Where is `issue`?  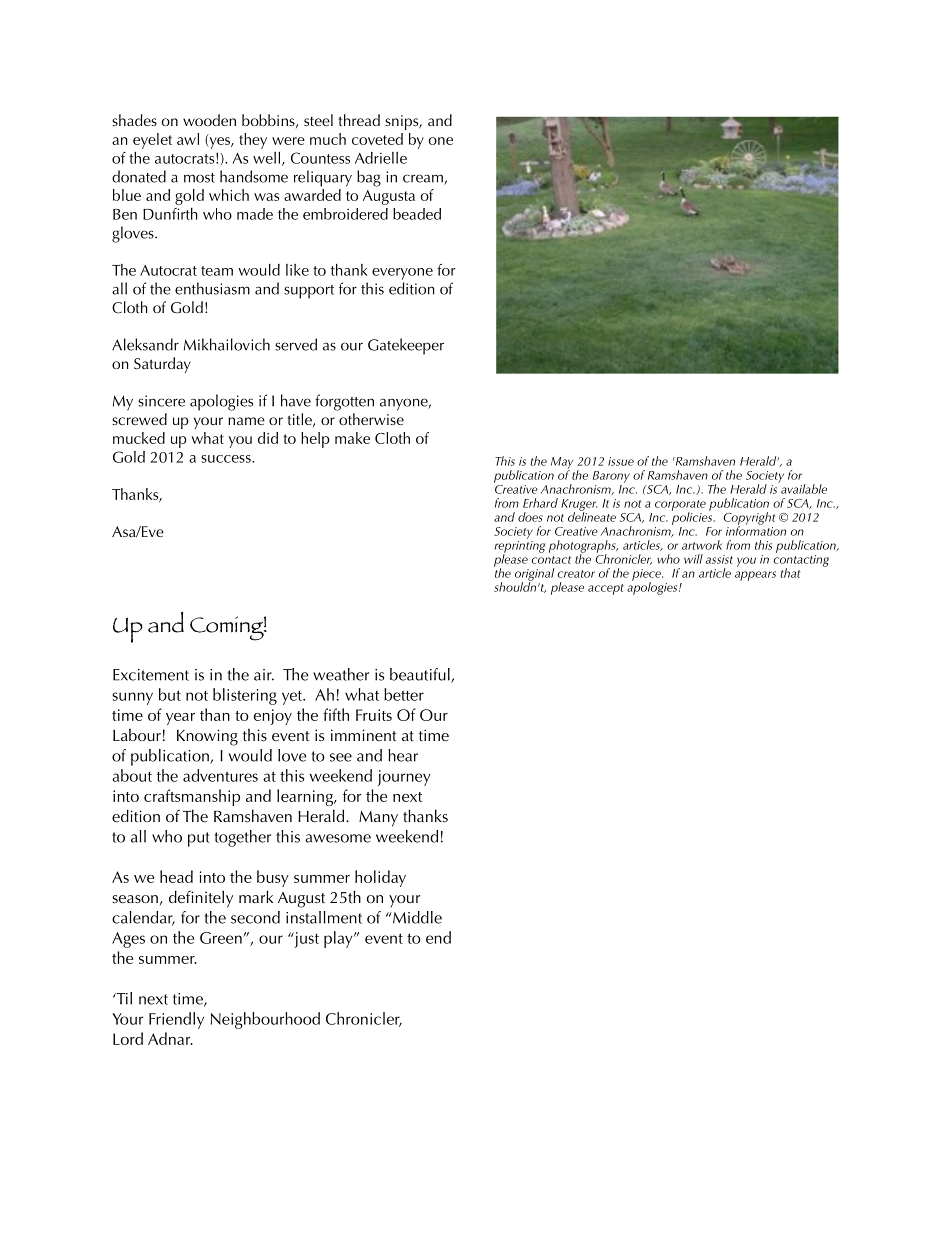 issue is located at coordinates (621, 461).
